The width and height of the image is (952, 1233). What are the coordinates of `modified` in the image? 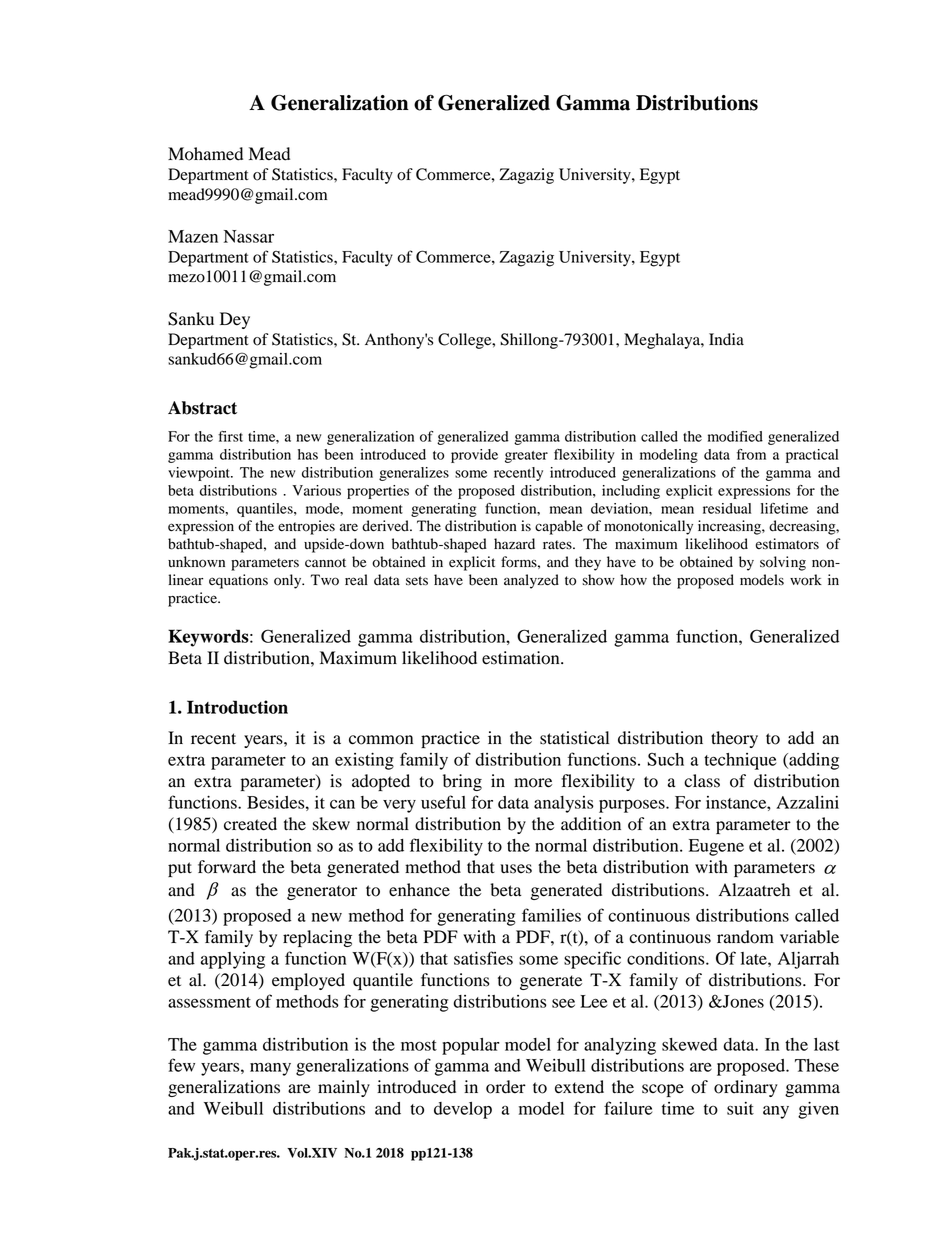 It's located at (735, 436).
